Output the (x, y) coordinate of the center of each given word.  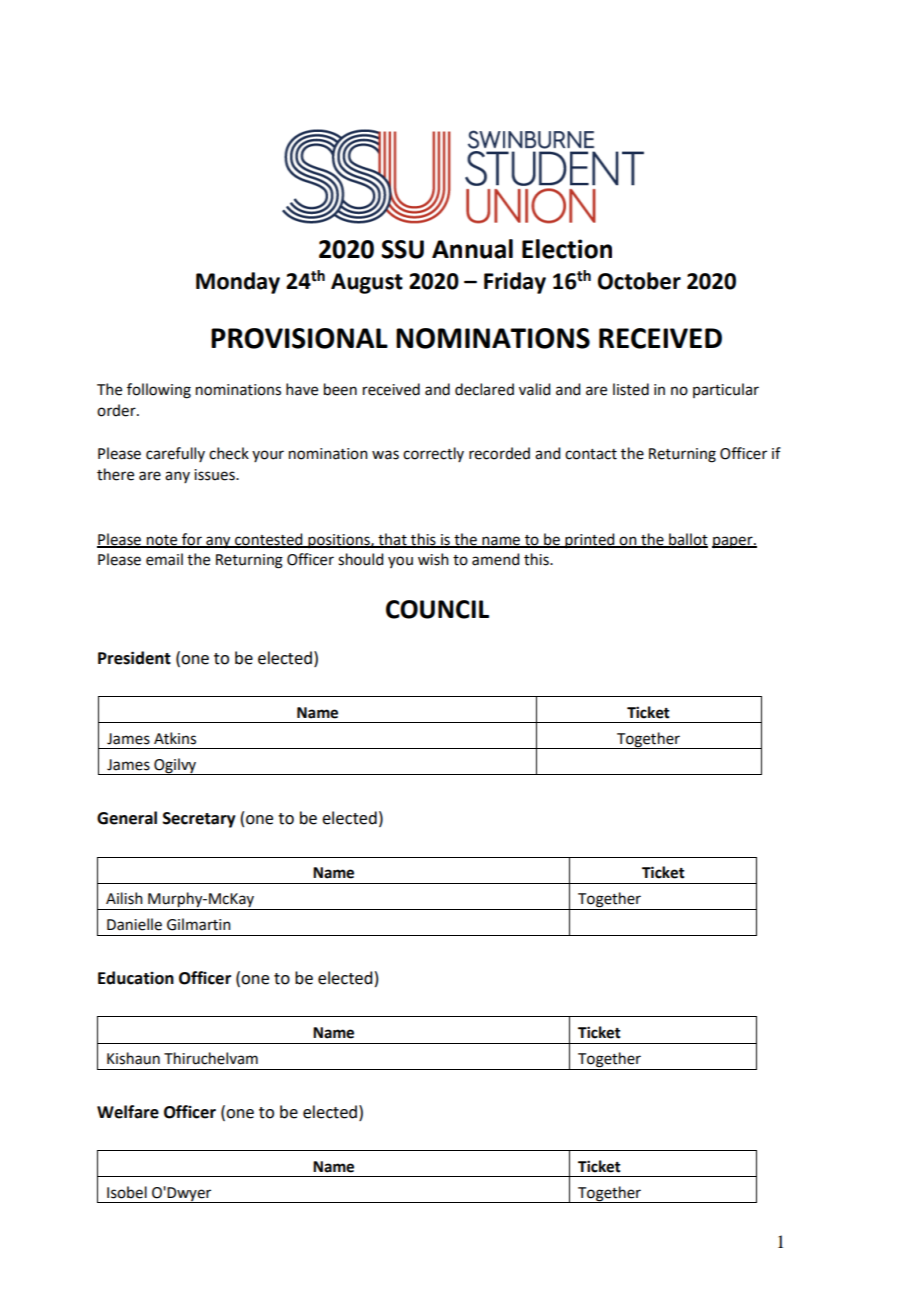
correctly (433, 454)
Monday (238, 283)
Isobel (127, 1192)
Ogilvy (175, 766)
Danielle (134, 924)
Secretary (199, 820)
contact (591, 454)
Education (136, 978)
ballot (687, 540)
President (134, 658)
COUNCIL (437, 609)
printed (590, 540)
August (367, 283)
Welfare (128, 1112)
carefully (175, 454)
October (639, 281)
